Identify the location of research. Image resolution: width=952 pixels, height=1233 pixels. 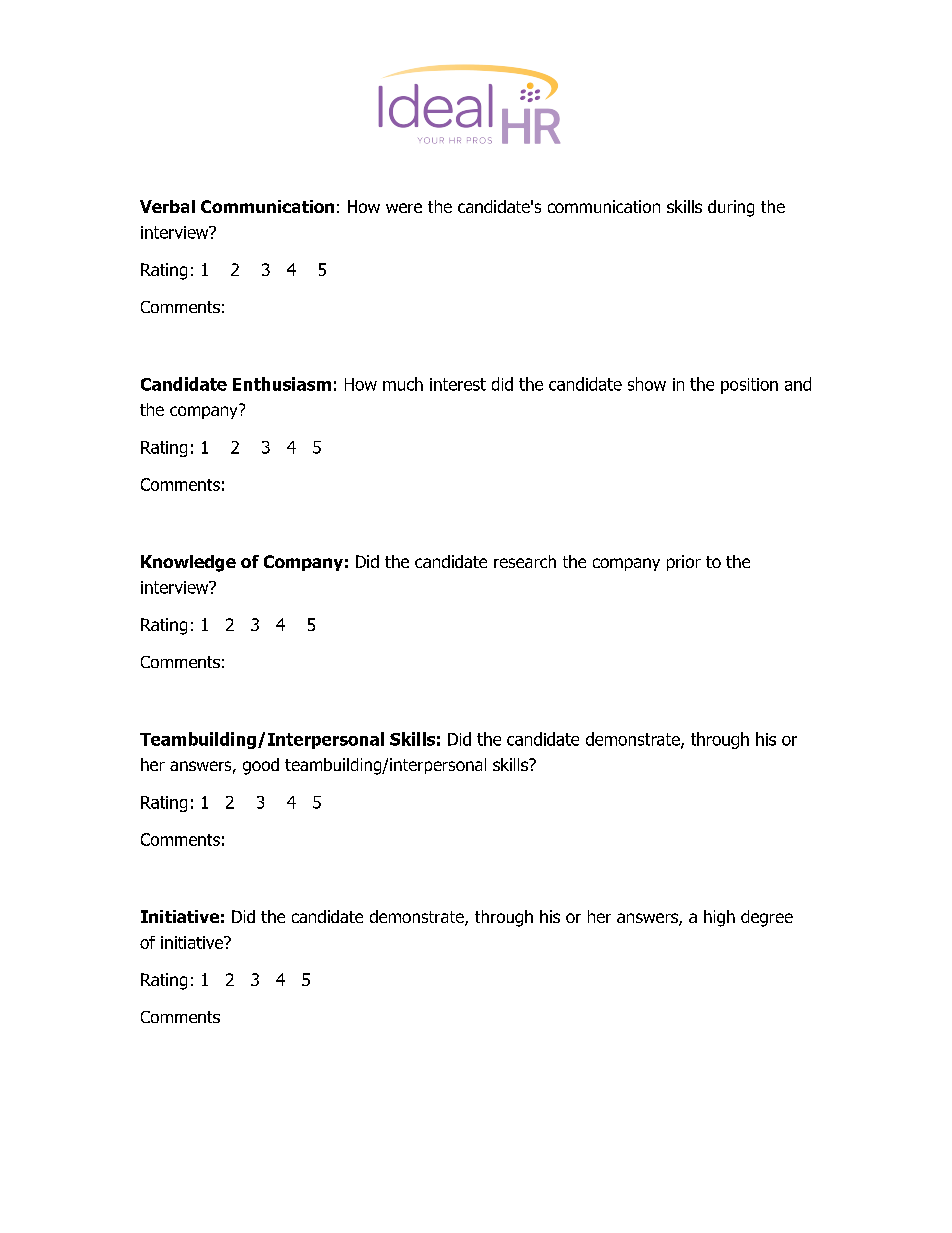
(525, 561).
